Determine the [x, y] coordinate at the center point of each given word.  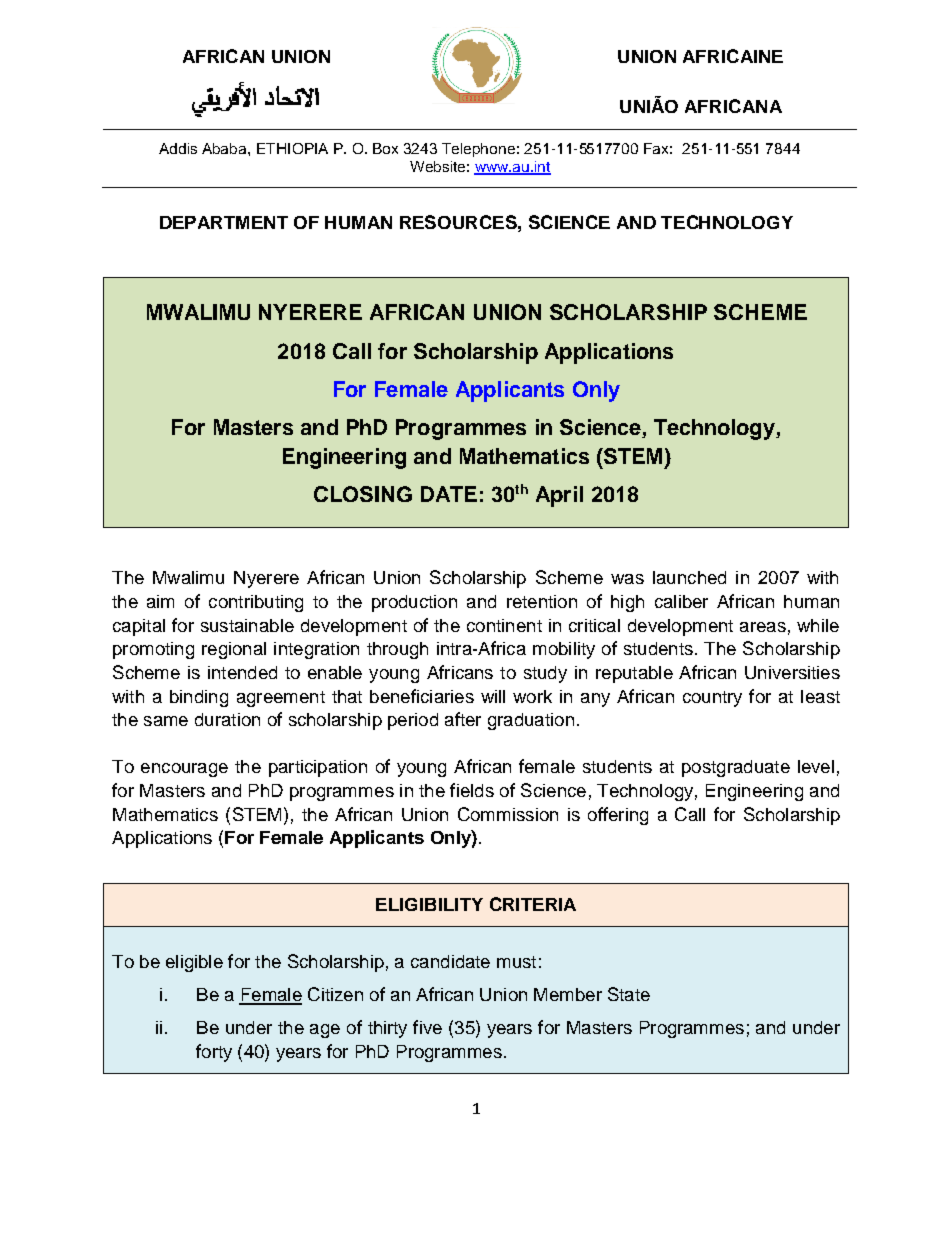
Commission [508, 814]
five [427, 1027]
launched [689, 577]
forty [214, 1053]
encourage [184, 770]
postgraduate [736, 768]
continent [504, 625]
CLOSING [363, 494]
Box [385, 148]
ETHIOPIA [292, 148]
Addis [178, 148]
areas [763, 627]
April [559, 496]
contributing [256, 603]
